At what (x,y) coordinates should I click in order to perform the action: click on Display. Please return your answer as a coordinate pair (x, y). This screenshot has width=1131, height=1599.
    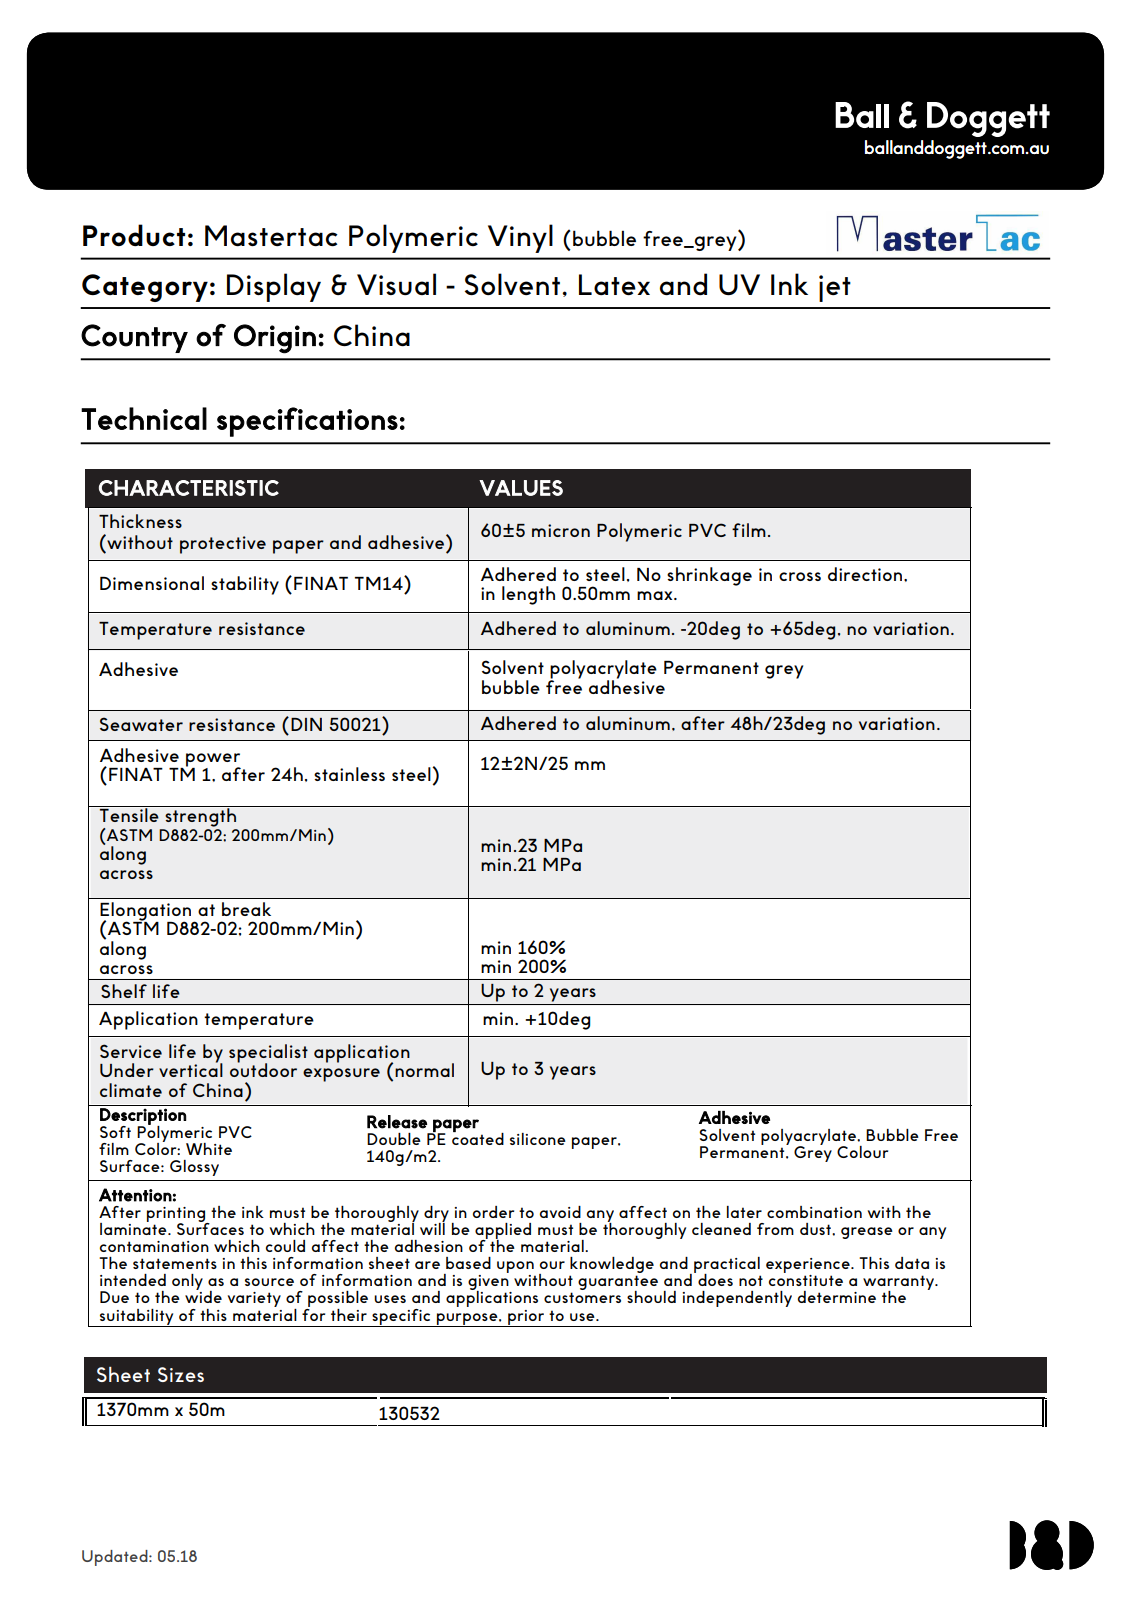
    Looking at the image, I should click on (274, 287).
